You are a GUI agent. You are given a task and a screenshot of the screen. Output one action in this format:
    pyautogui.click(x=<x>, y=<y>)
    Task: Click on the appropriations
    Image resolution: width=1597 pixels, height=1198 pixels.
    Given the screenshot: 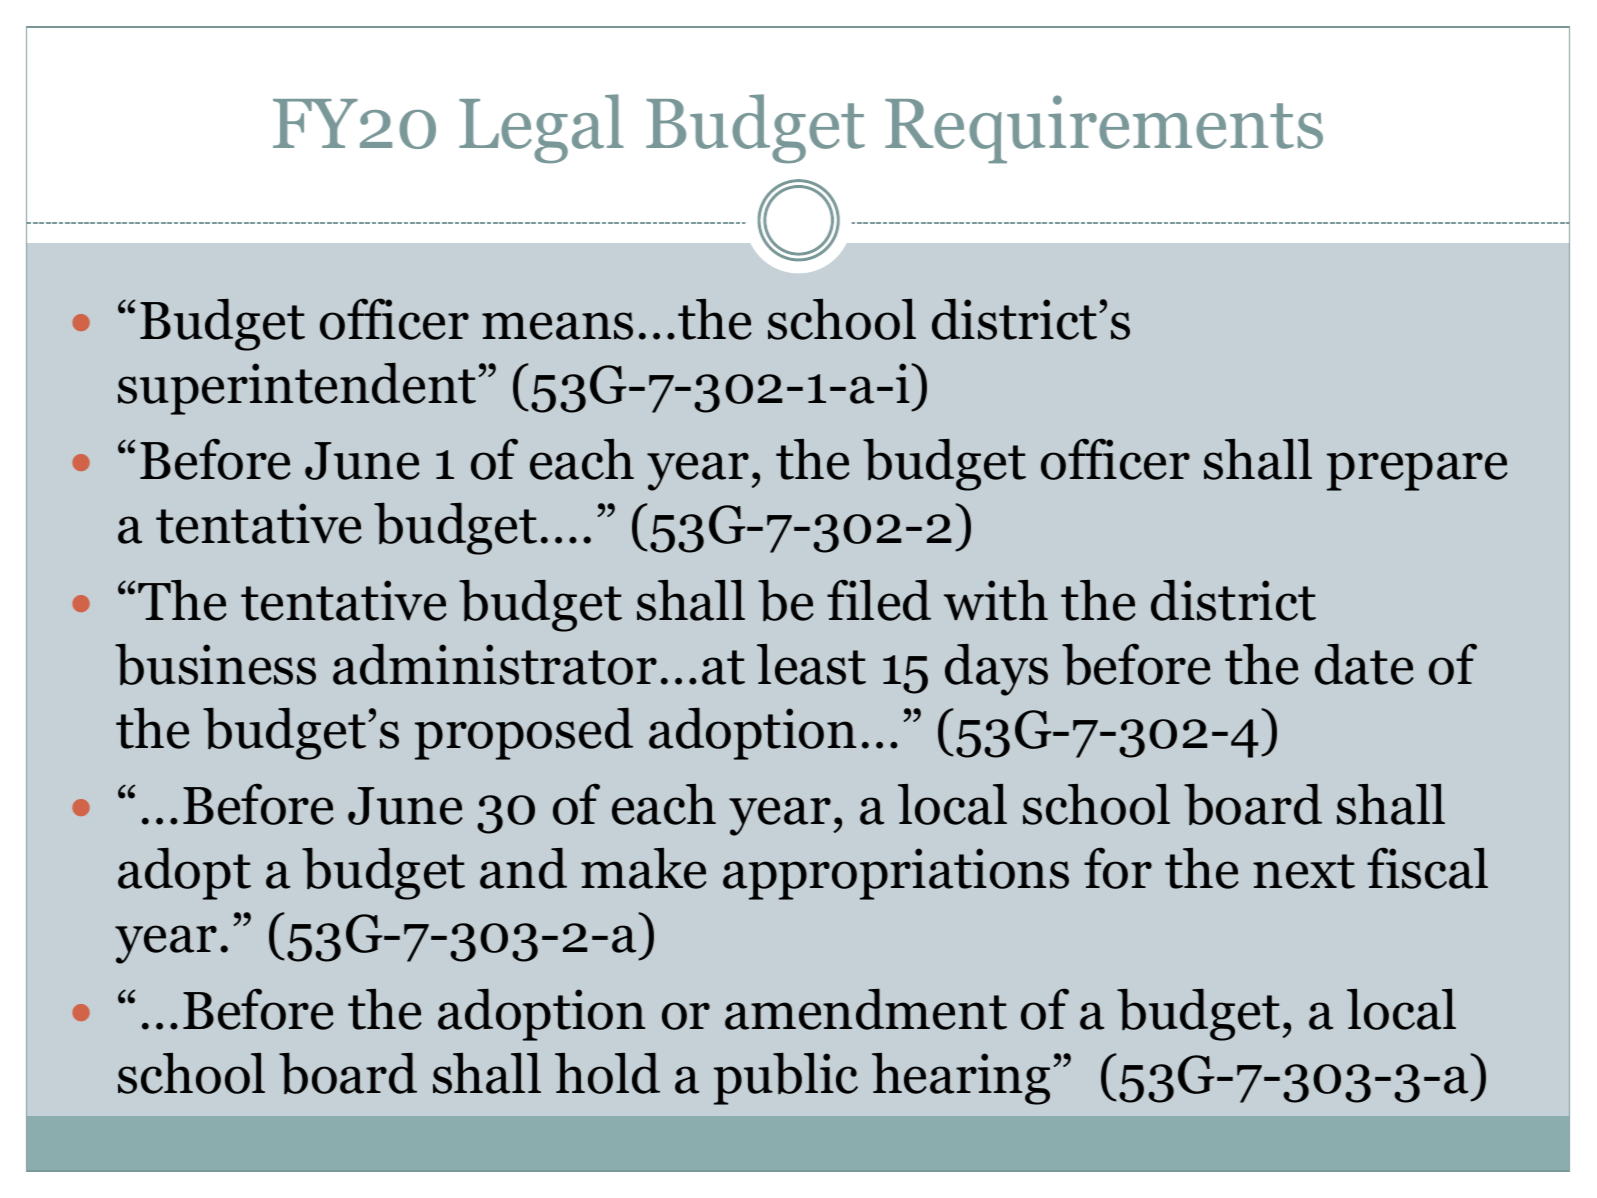 What is the action you would take?
    pyautogui.click(x=896, y=874)
